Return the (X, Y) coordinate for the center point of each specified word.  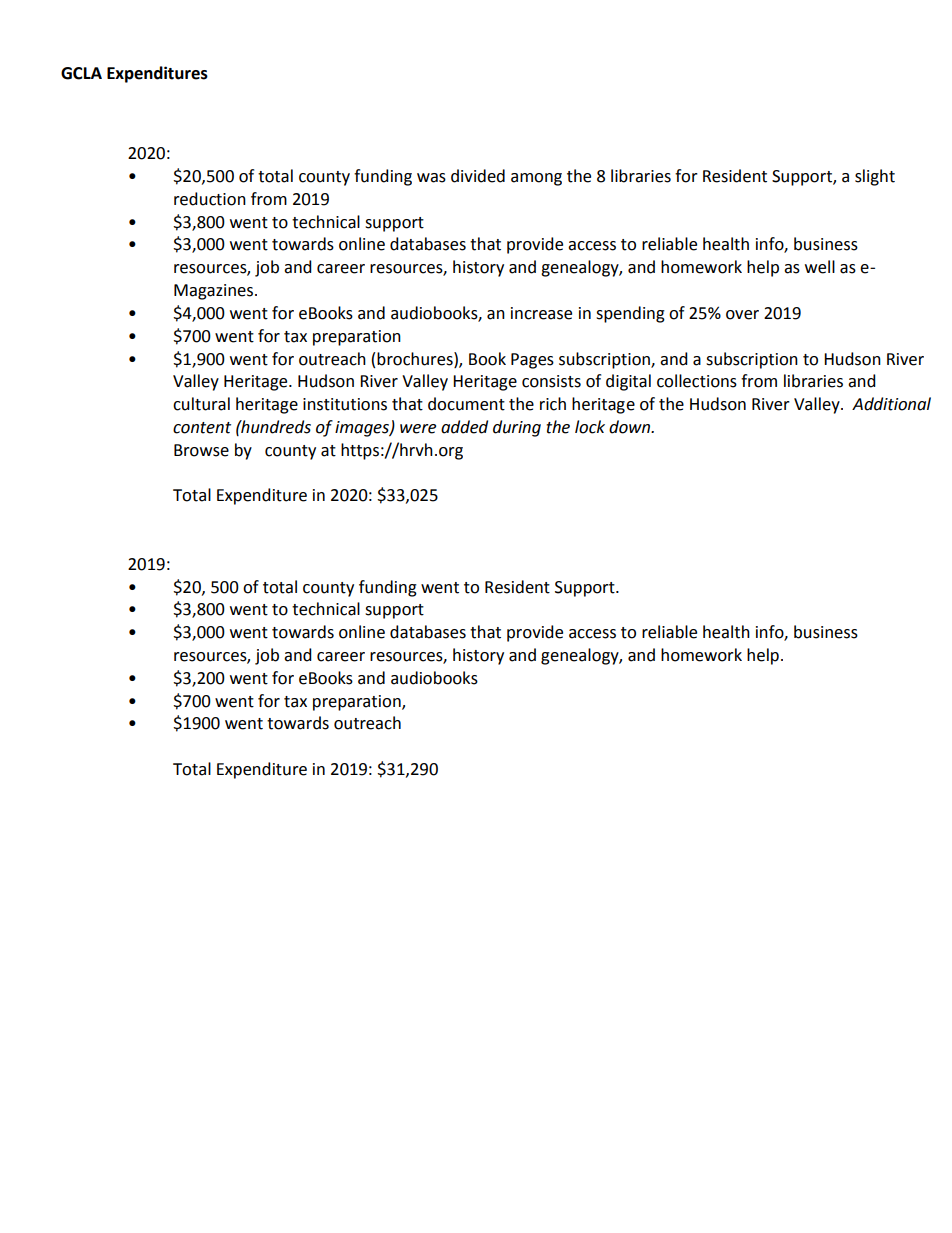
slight (875, 177)
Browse (201, 450)
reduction (210, 199)
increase (541, 313)
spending (630, 314)
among (536, 179)
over (742, 315)
